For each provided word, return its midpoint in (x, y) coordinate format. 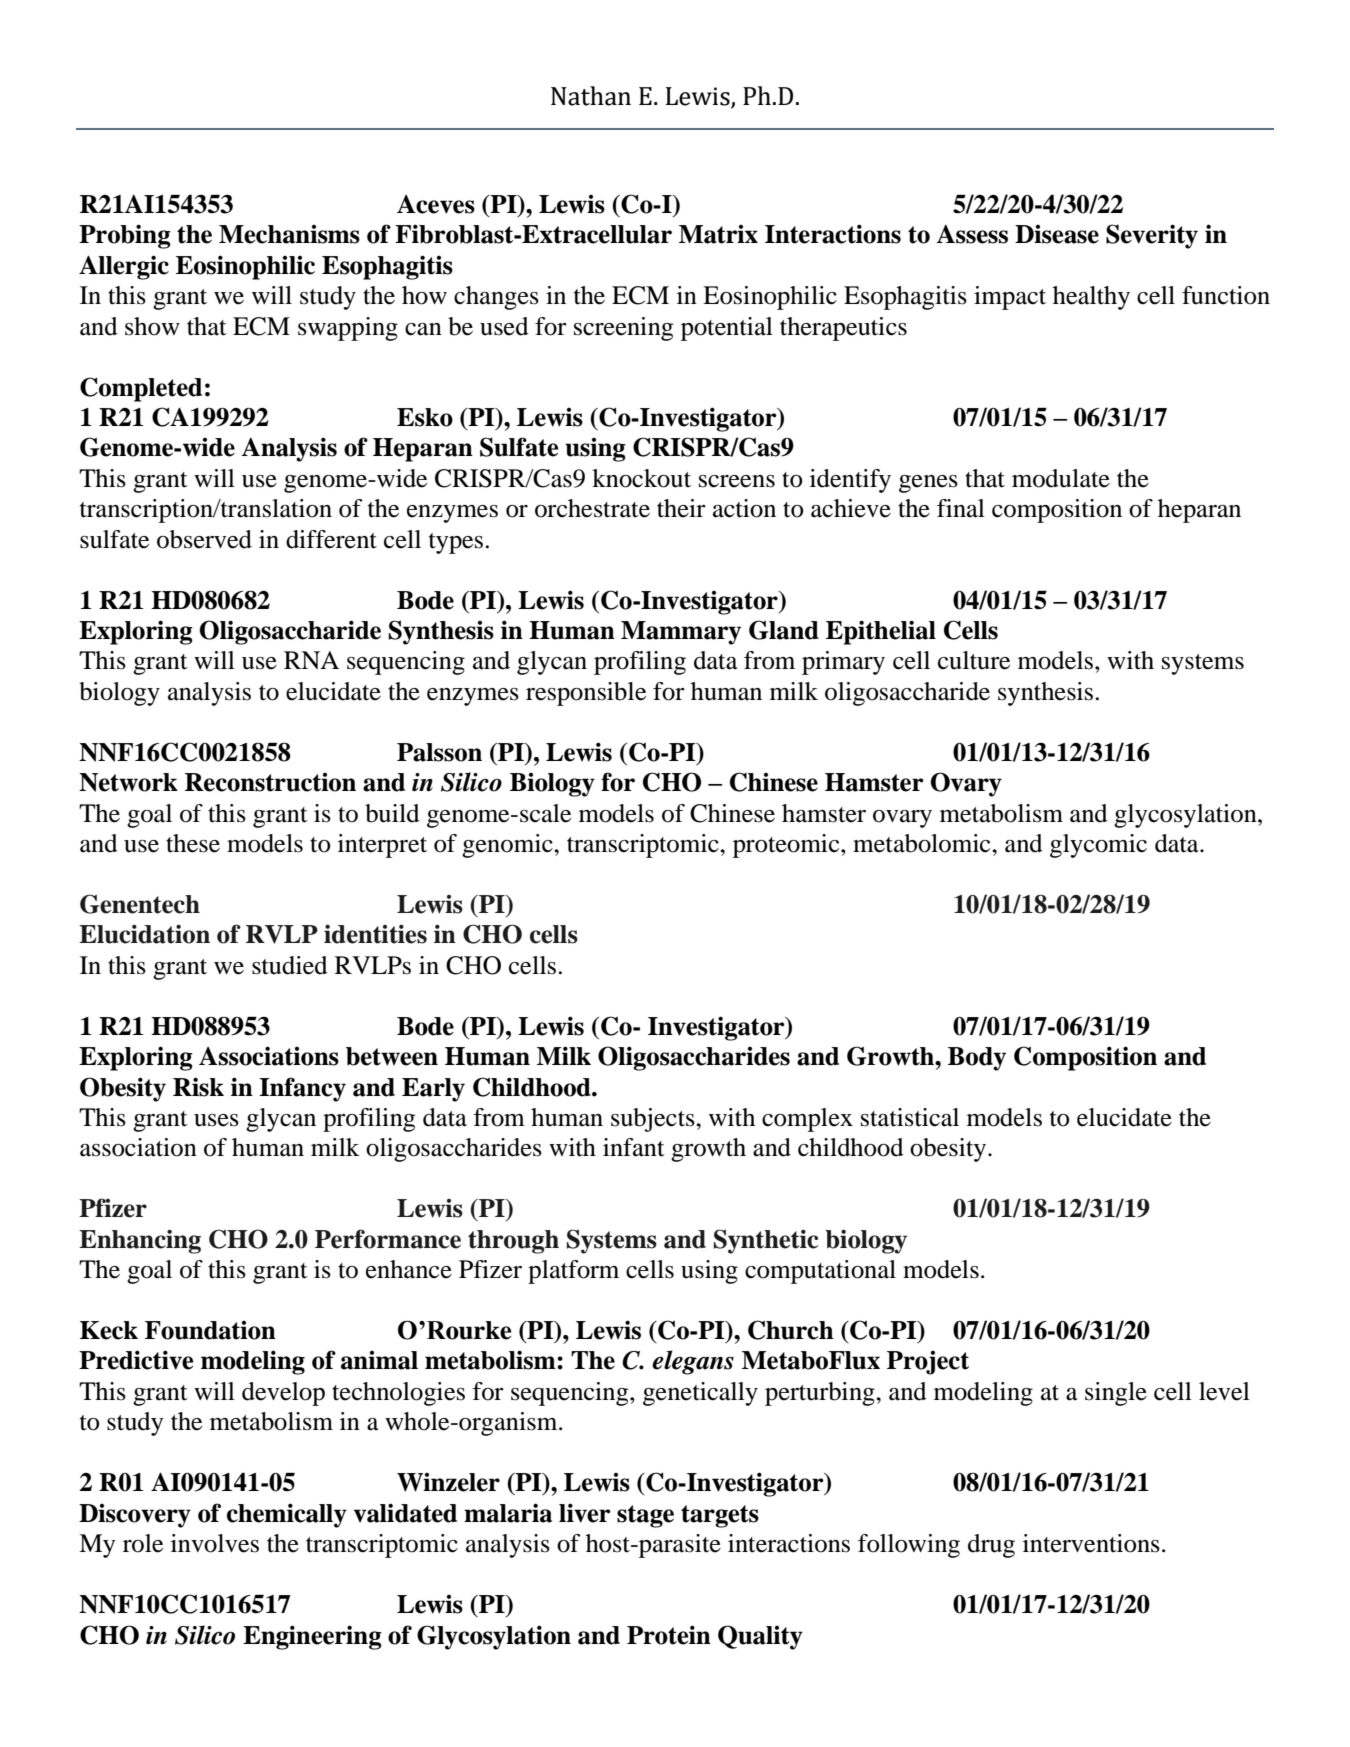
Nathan (591, 96)
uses (216, 1120)
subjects (654, 1120)
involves (215, 1543)
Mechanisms (289, 234)
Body (977, 1059)
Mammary (681, 633)
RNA (311, 660)
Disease (1057, 234)
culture (974, 660)
